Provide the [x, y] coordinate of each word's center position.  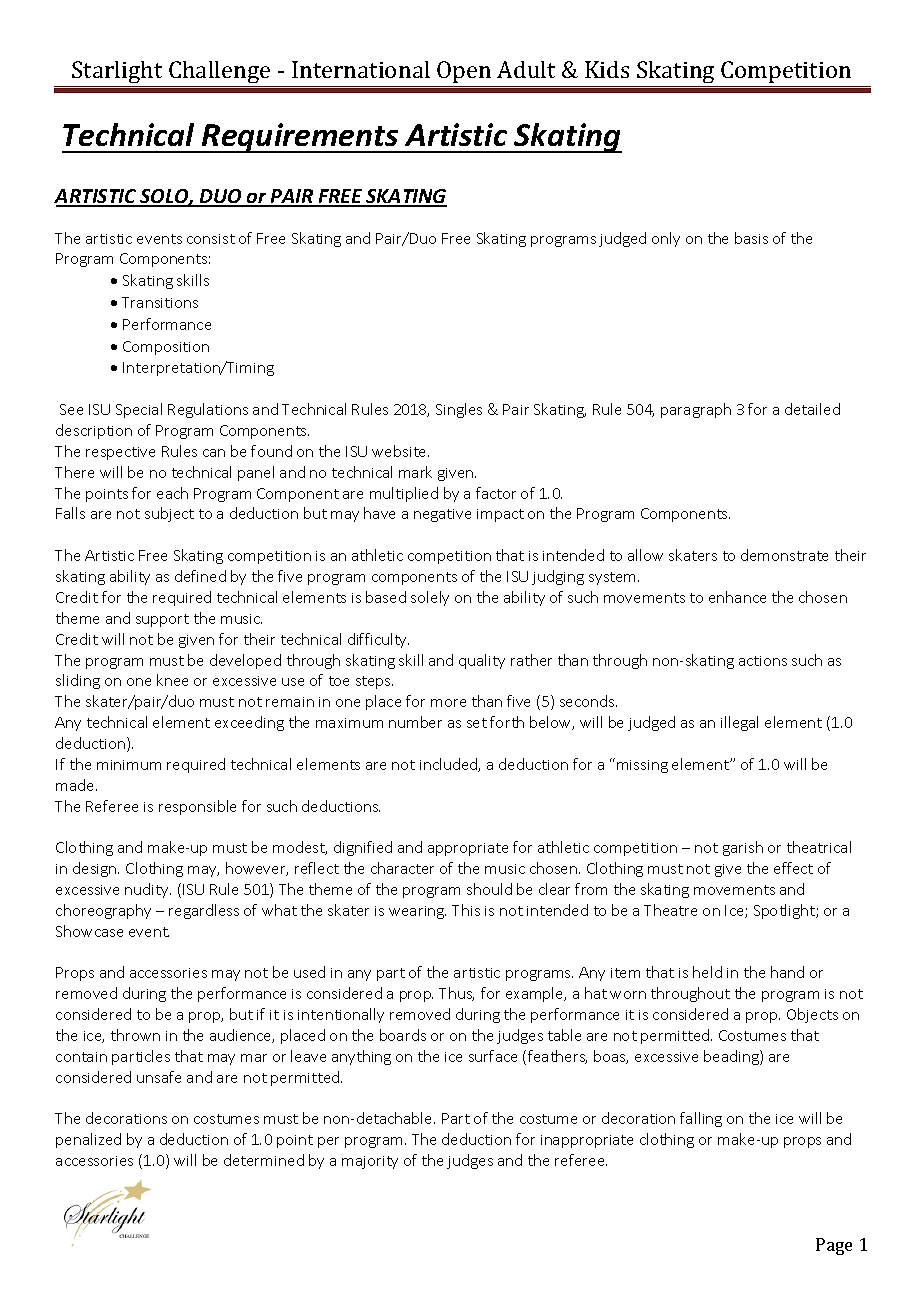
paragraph [696, 410]
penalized [88, 1140]
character [402, 868]
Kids [607, 69]
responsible [197, 807]
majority [370, 1162]
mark [415, 472]
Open [464, 72]
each [172, 493]
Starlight [118, 74]
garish [743, 848]
